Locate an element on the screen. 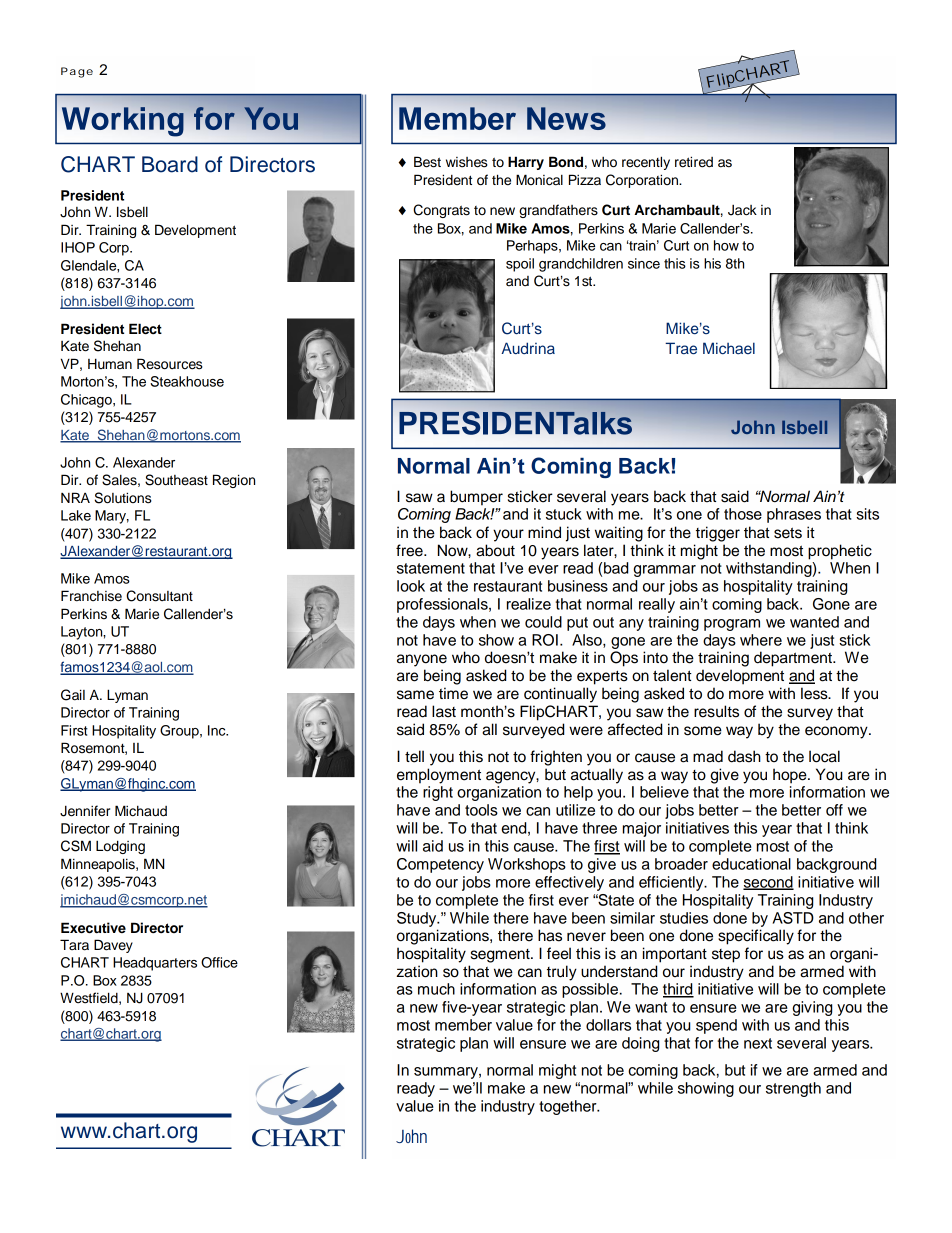  wishes is located at coordinates (467, 162).
